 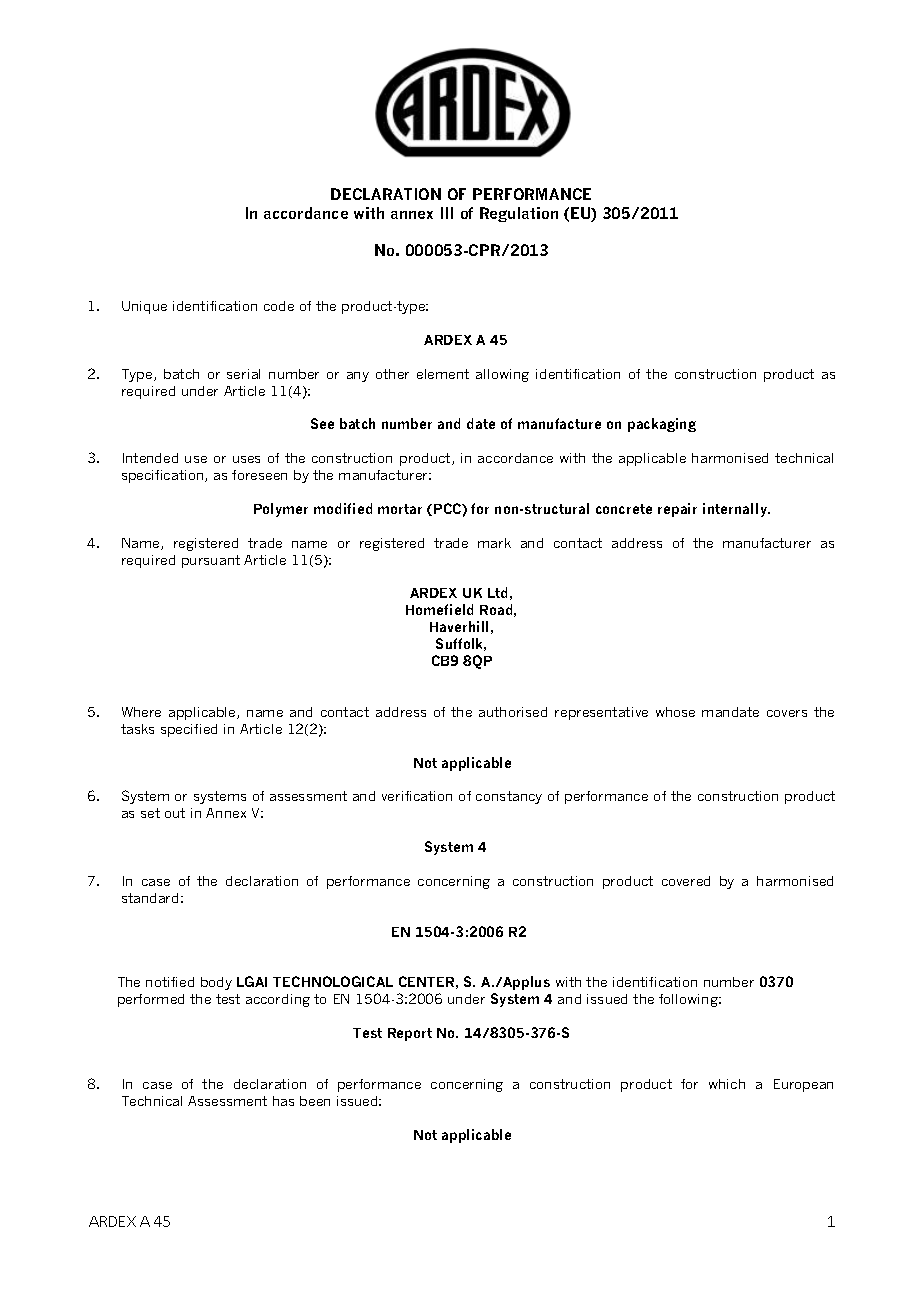 I want to click on allowing, so click(x=502, y=375).
